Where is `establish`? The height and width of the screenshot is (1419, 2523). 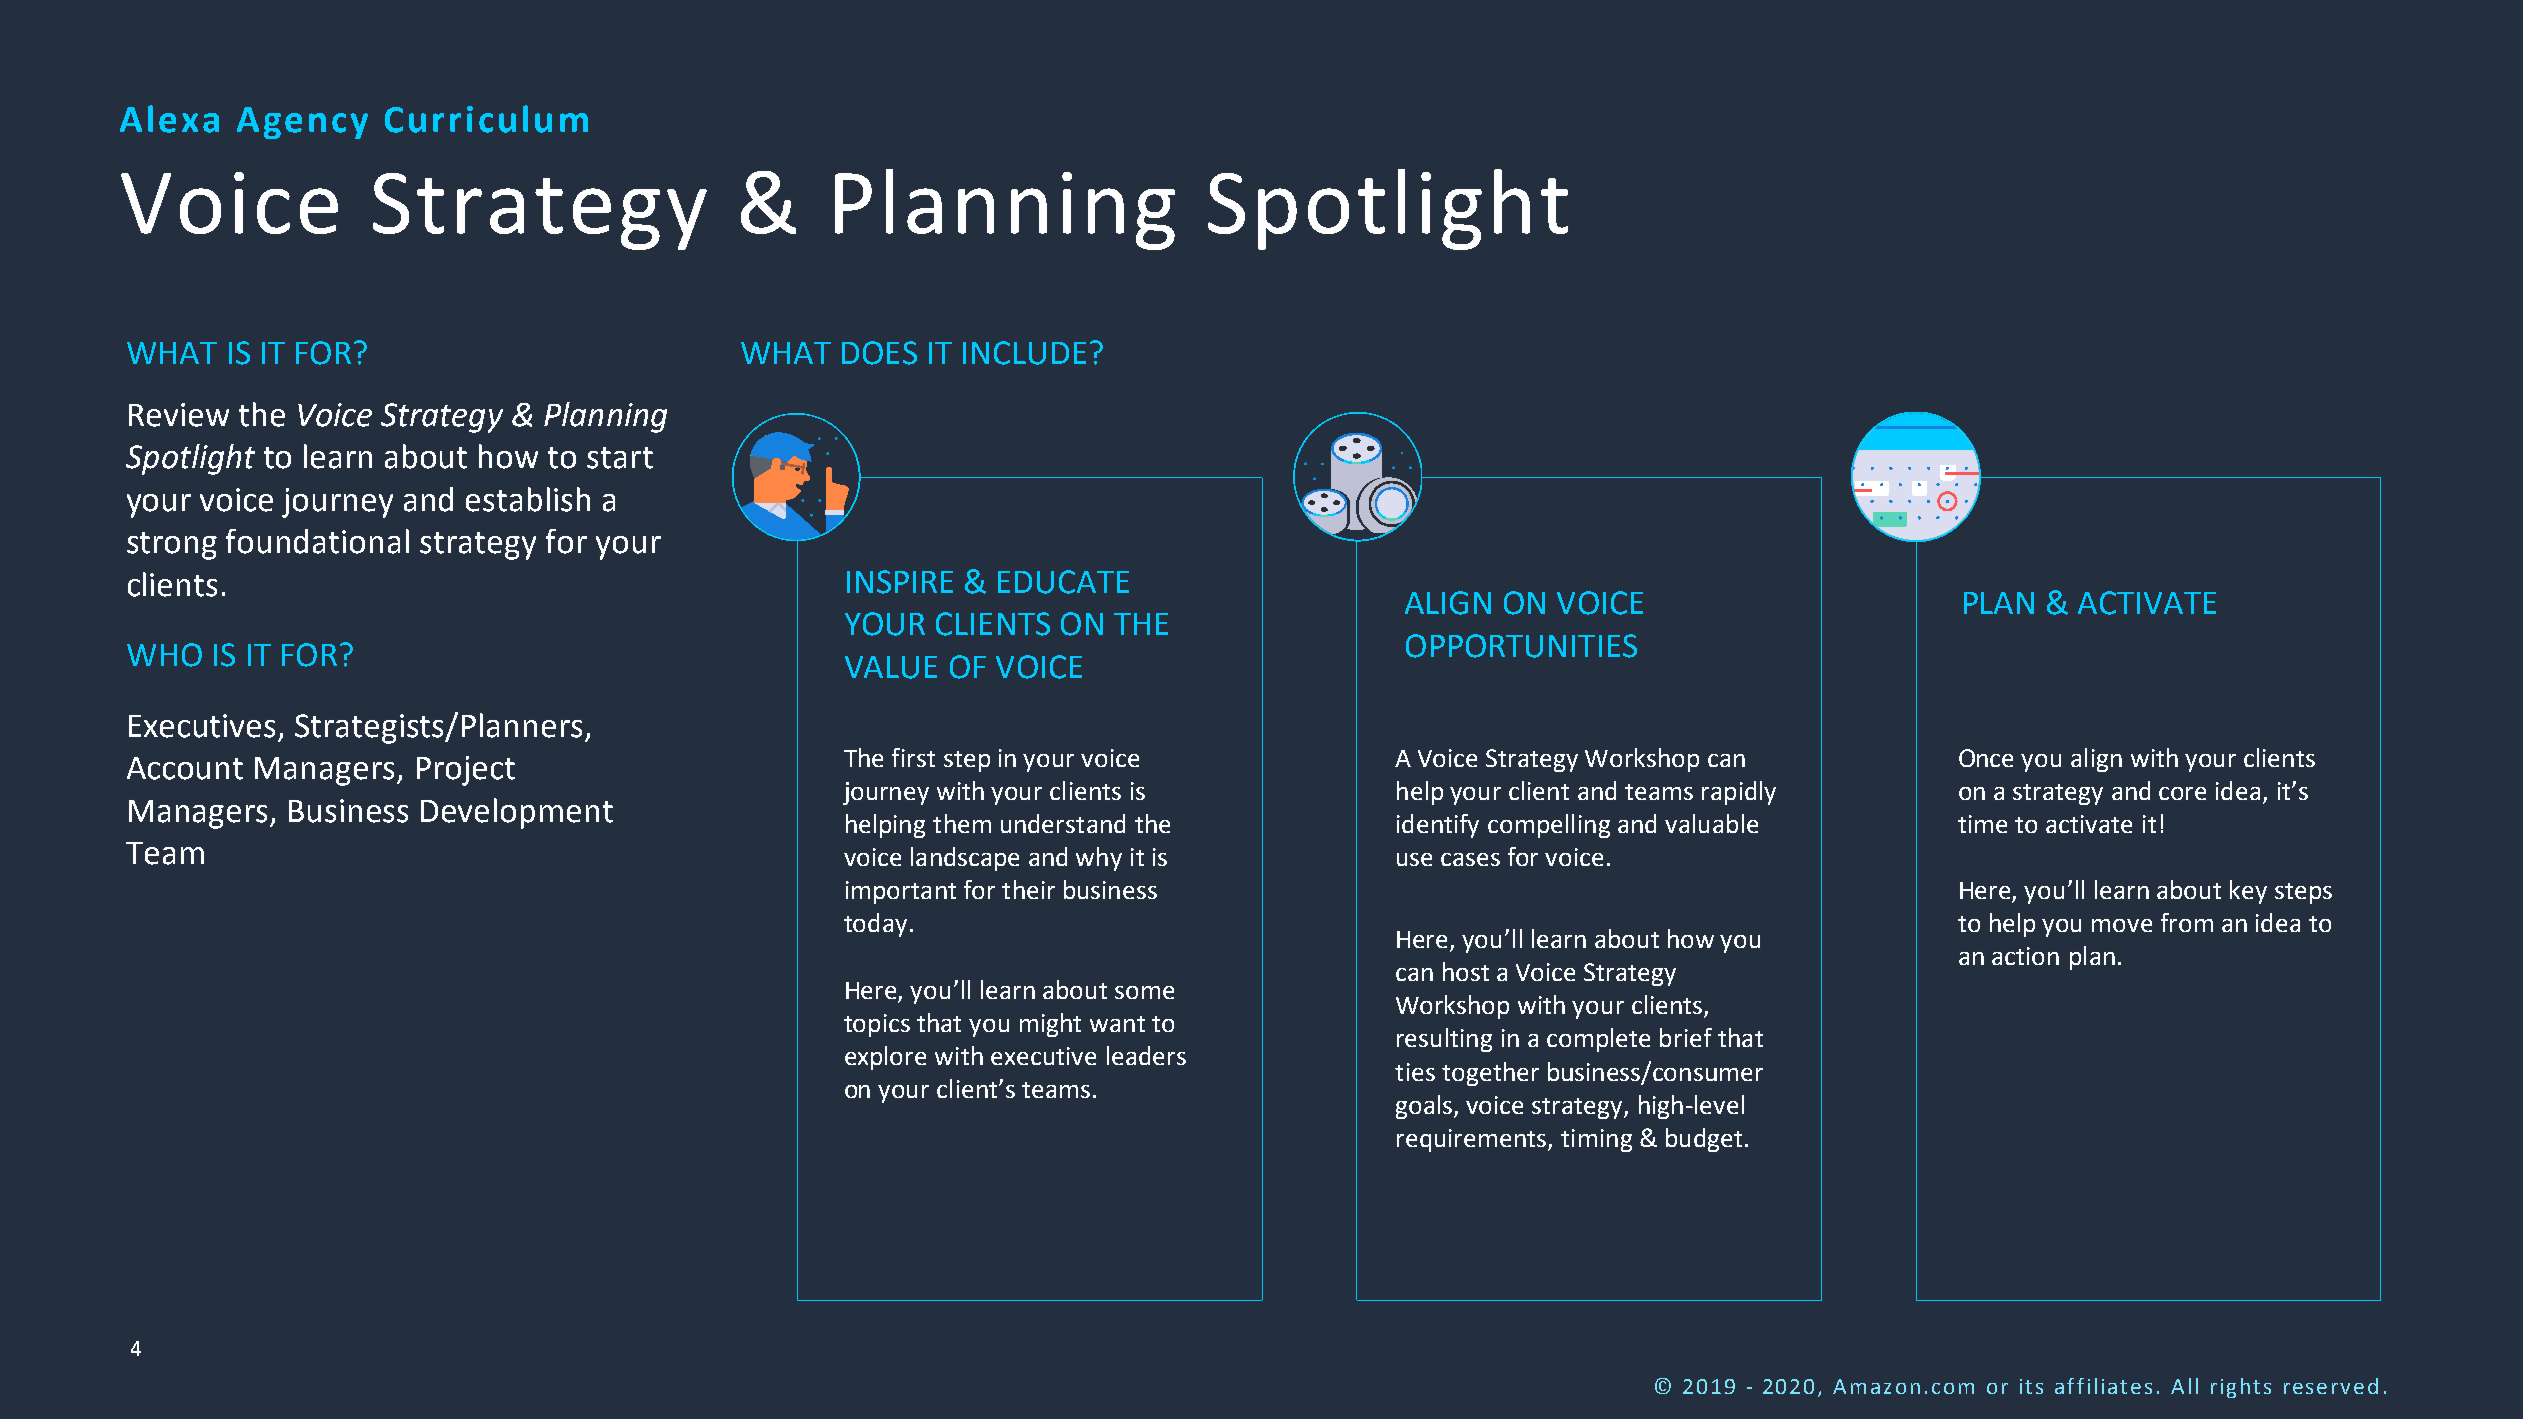 establish is located at coordinates (528, 499).
